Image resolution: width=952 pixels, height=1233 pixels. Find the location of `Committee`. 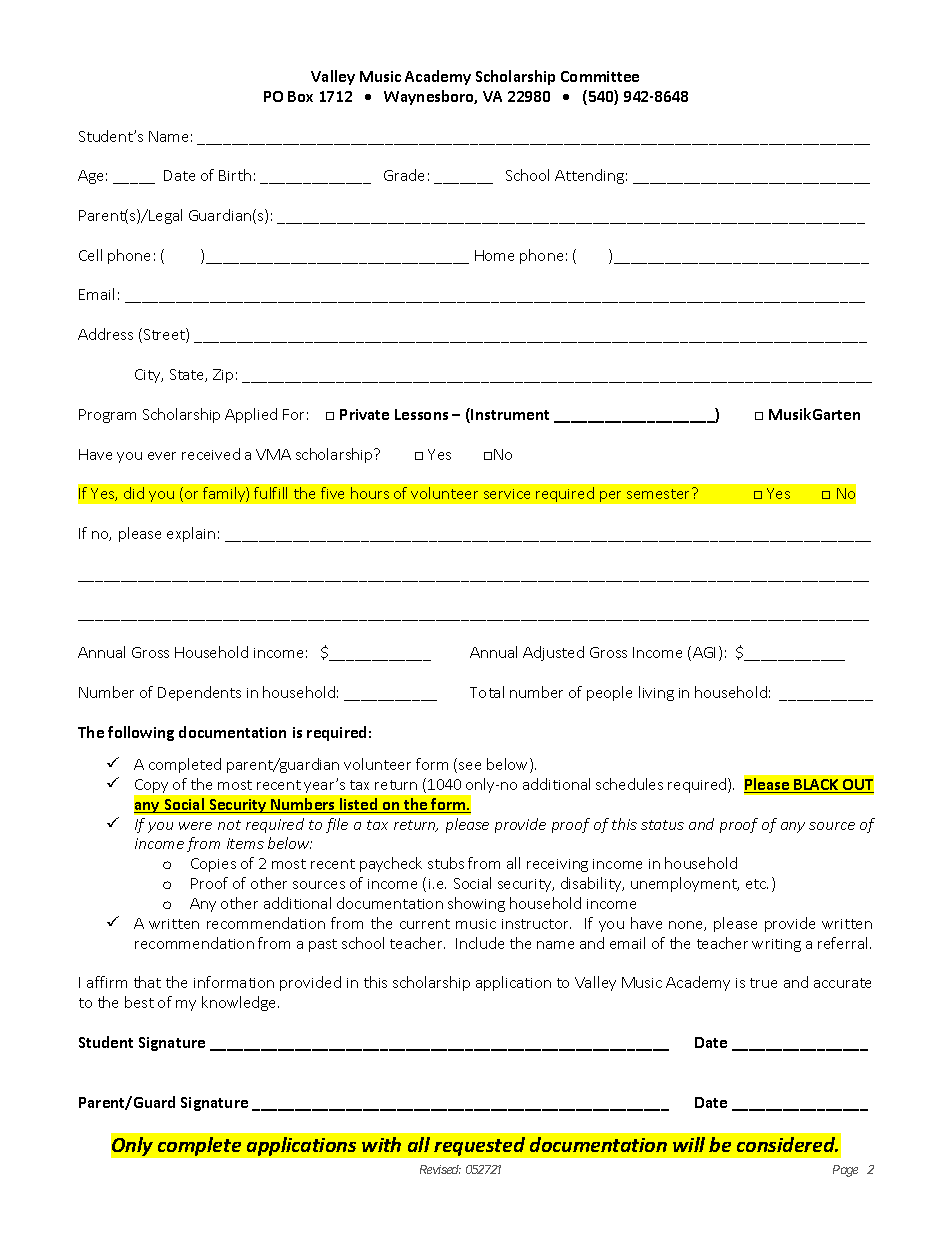

Committee is located at coordinates (600, 76).
